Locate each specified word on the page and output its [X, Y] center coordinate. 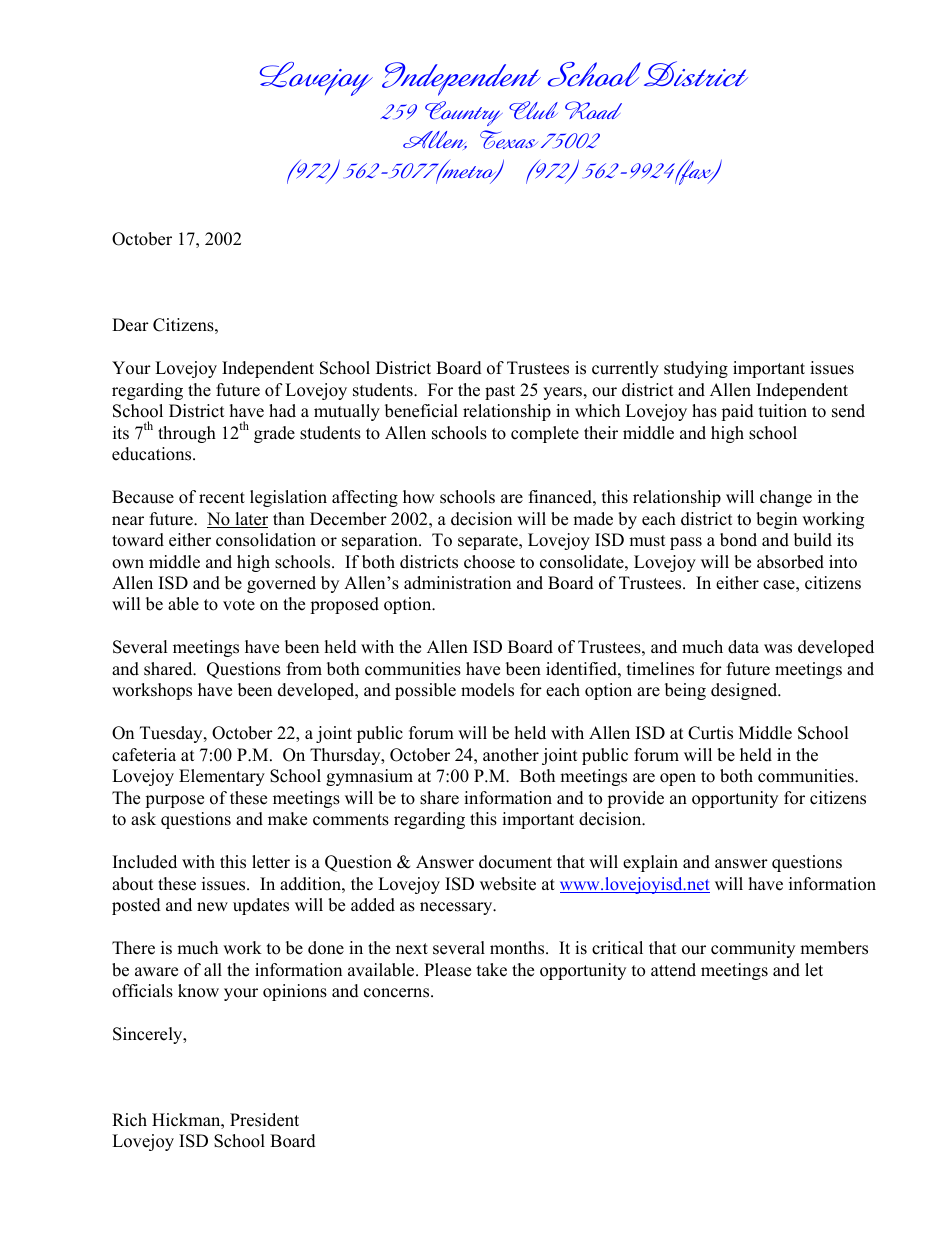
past [500, 392]
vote [239, 605]
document [515, 862]
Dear [130, 325]
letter [271, 862]
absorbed [790, 562]
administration [457, 583]
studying [696, 369]
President [264, 1120]
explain [650, 863]
